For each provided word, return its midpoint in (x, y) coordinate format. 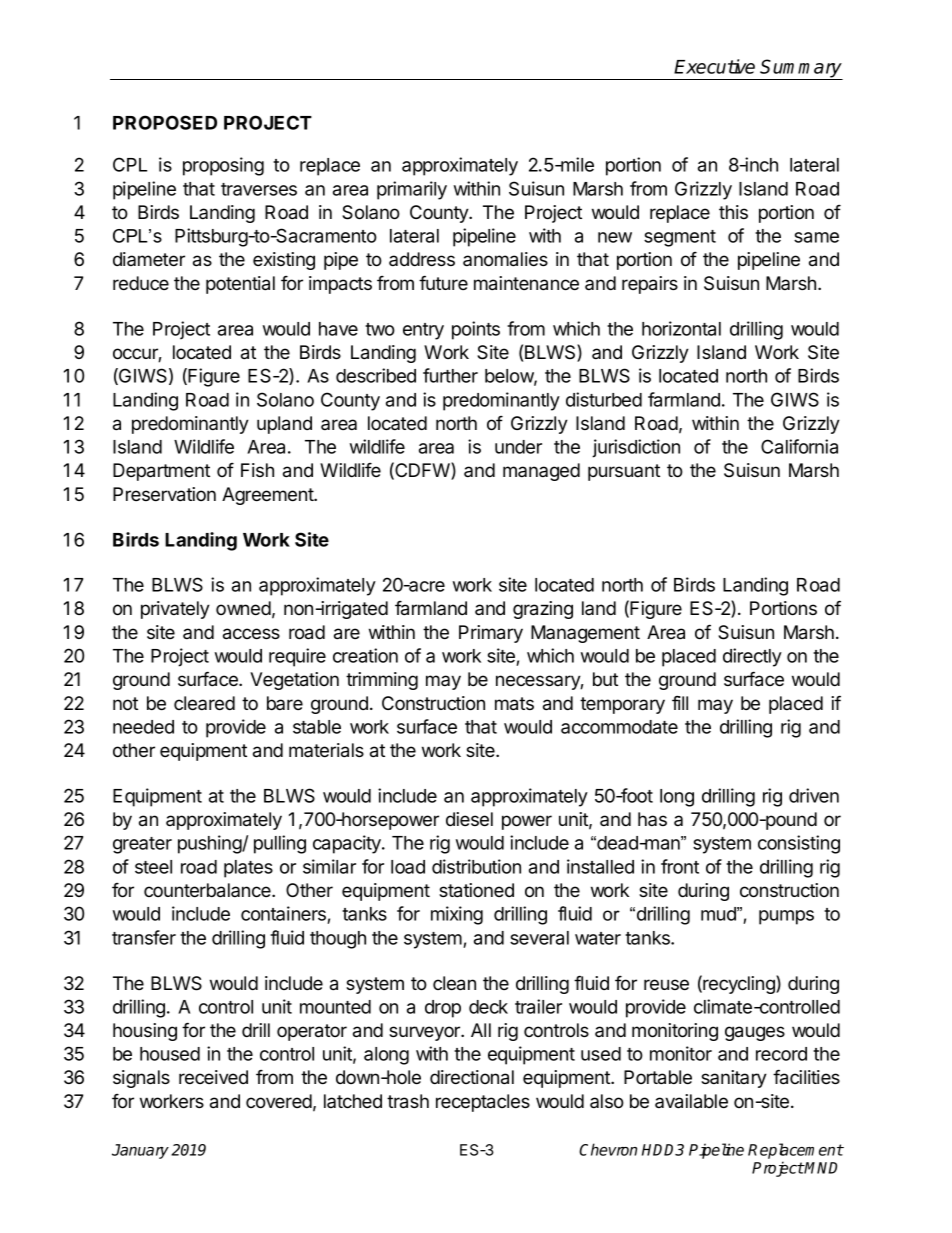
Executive (714, 66)
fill (680, 703)
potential (240, 285)
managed (541, 472)
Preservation (164, 494)
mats (514, 704)
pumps (786, 917)
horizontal (681, 328)
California (799, 446)
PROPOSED (165, 122)
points (476, 330)
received (213, 1077)
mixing (457, 915)
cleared (204, 703)
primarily (412, 190)
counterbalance (208, 890)
